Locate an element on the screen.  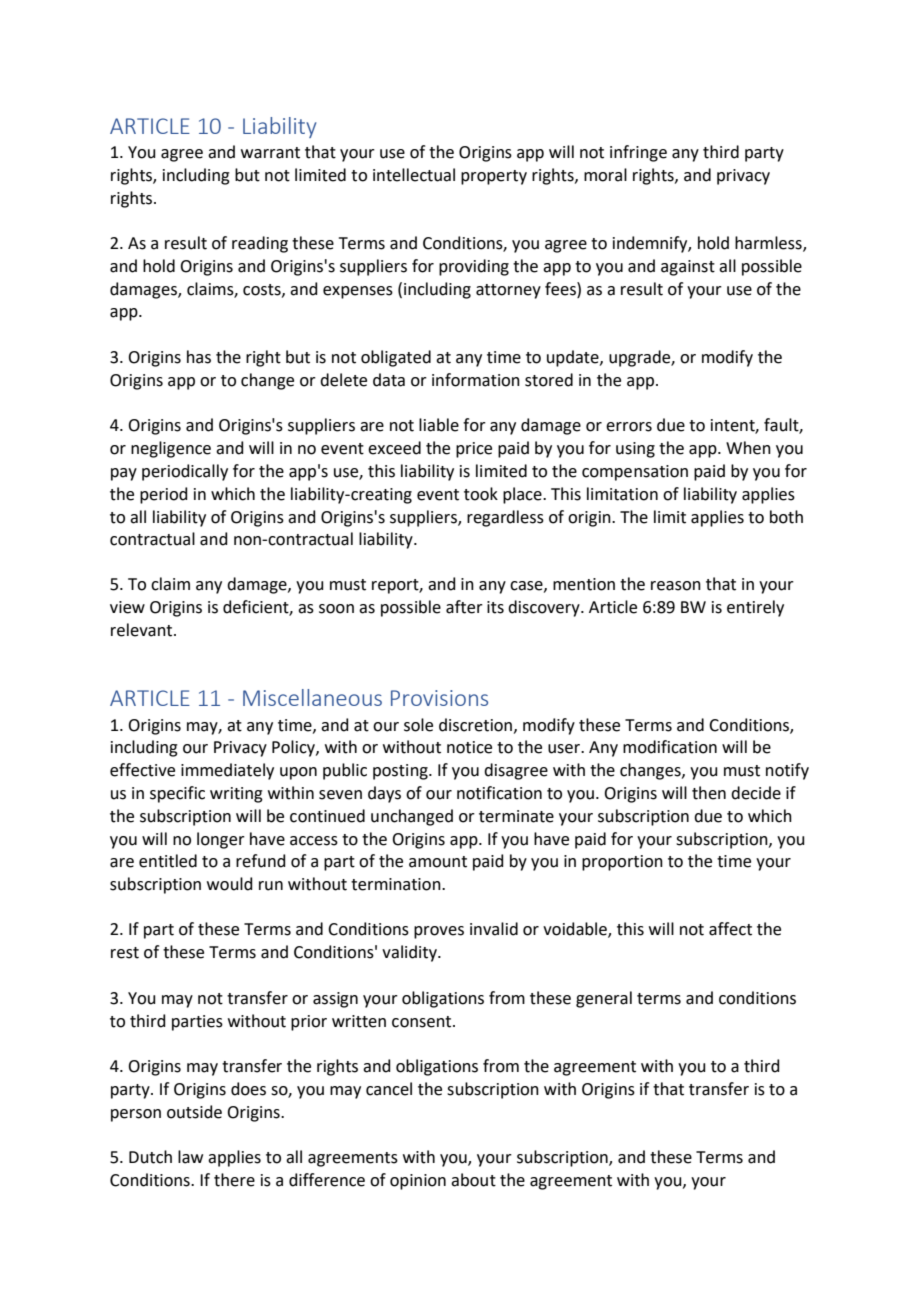
property is located at coordinates (494, 177).
